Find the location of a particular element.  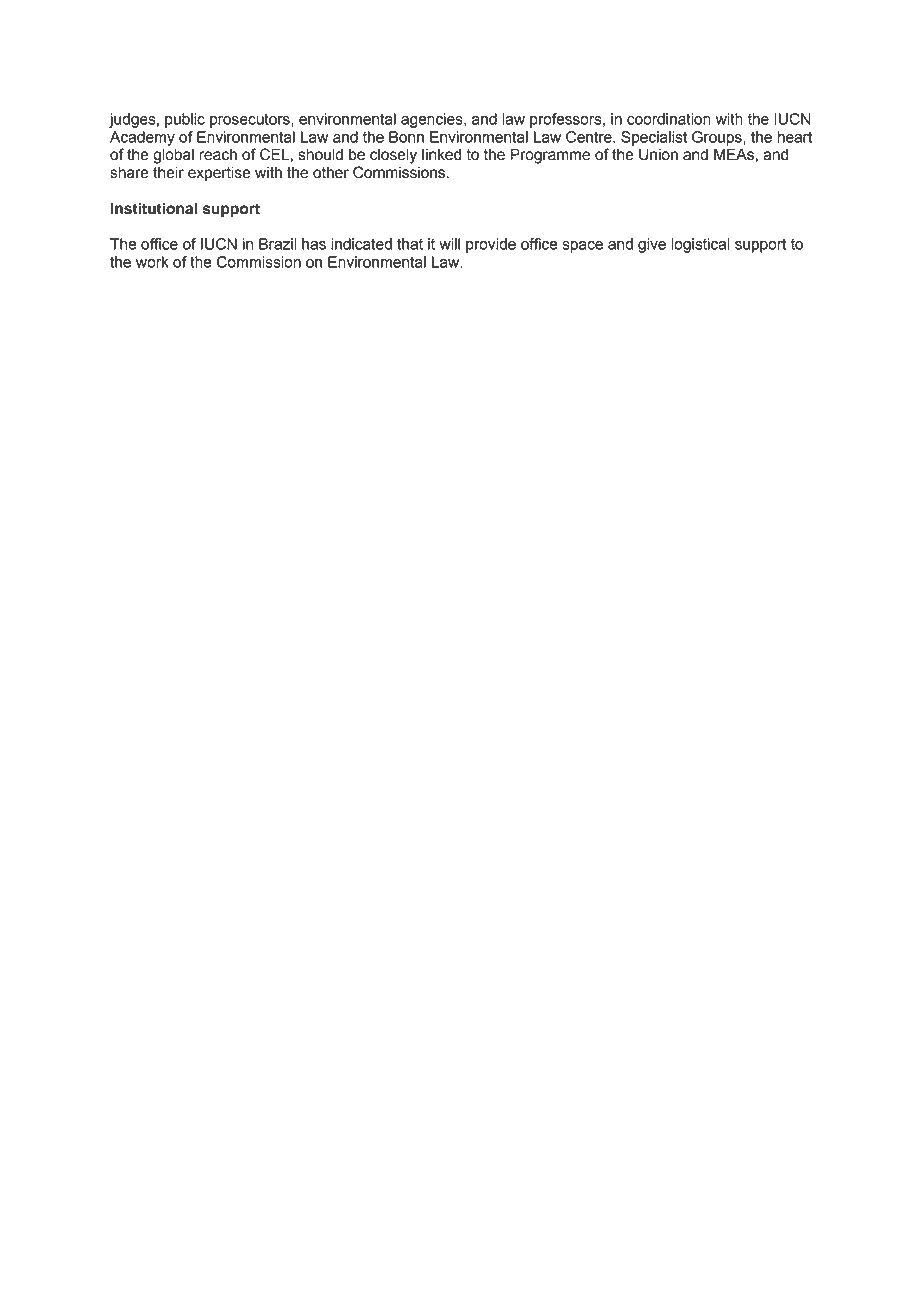

Bonn is located at coordinates (406, 137).
